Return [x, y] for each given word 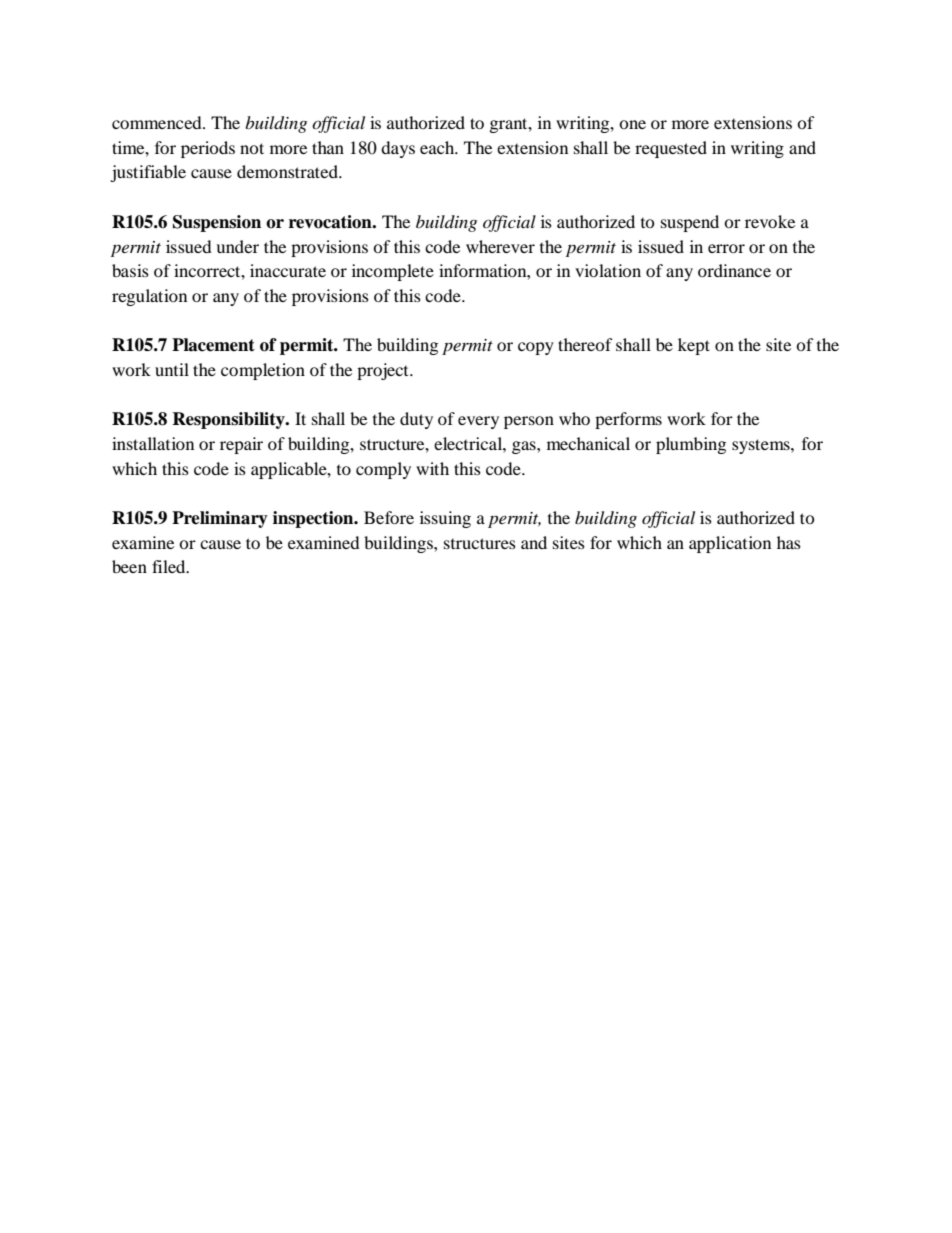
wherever [500, 246]
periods [208, 149]
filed [170, 566]
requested [671, 149]
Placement [213, 345]
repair [241, 445]
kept [694, 346]
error [726, 248]
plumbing [691, 445]
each [438, 147]
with [432, 468]
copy [536, 348]
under [237, 246]
